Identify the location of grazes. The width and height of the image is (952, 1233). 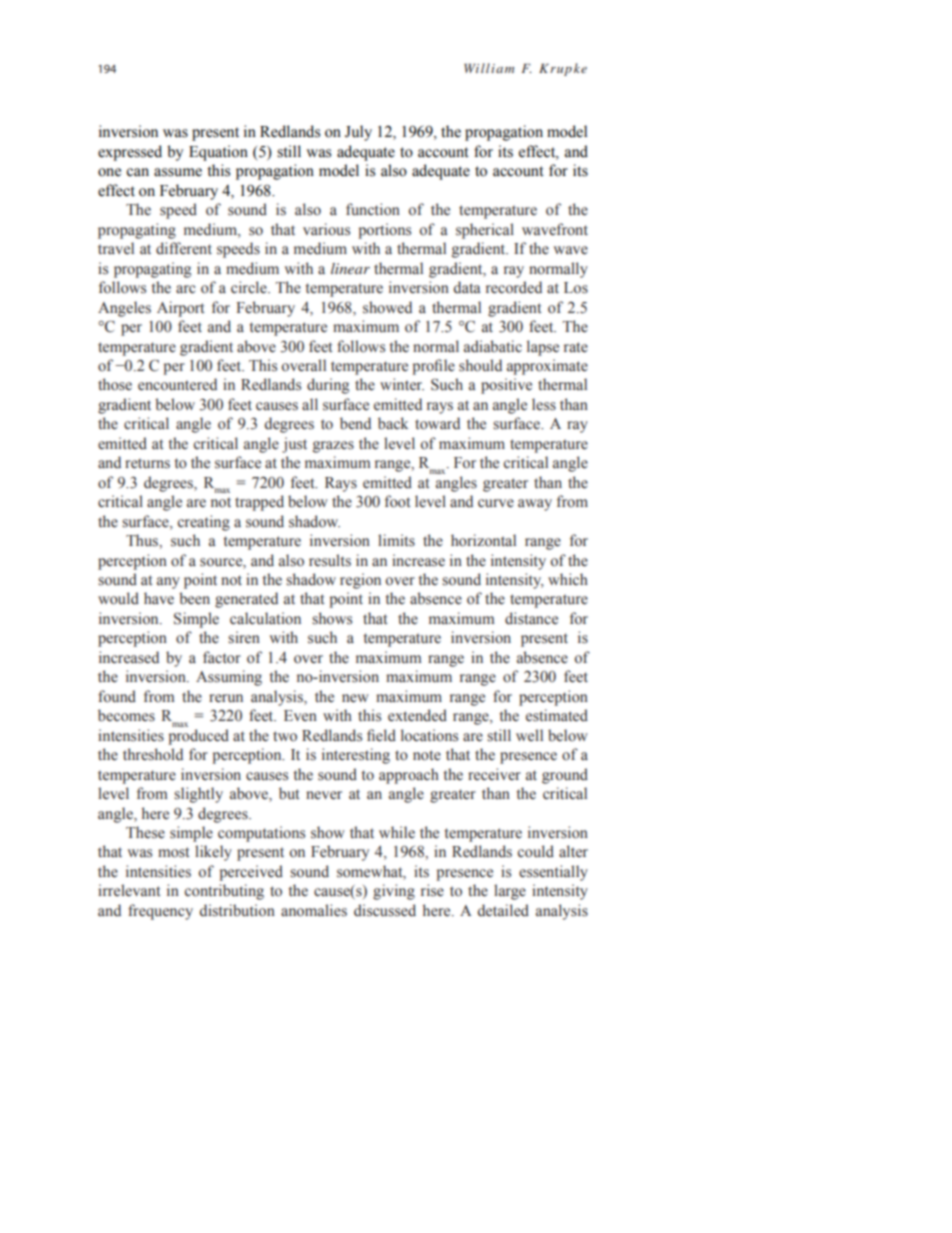
(333, 447).
